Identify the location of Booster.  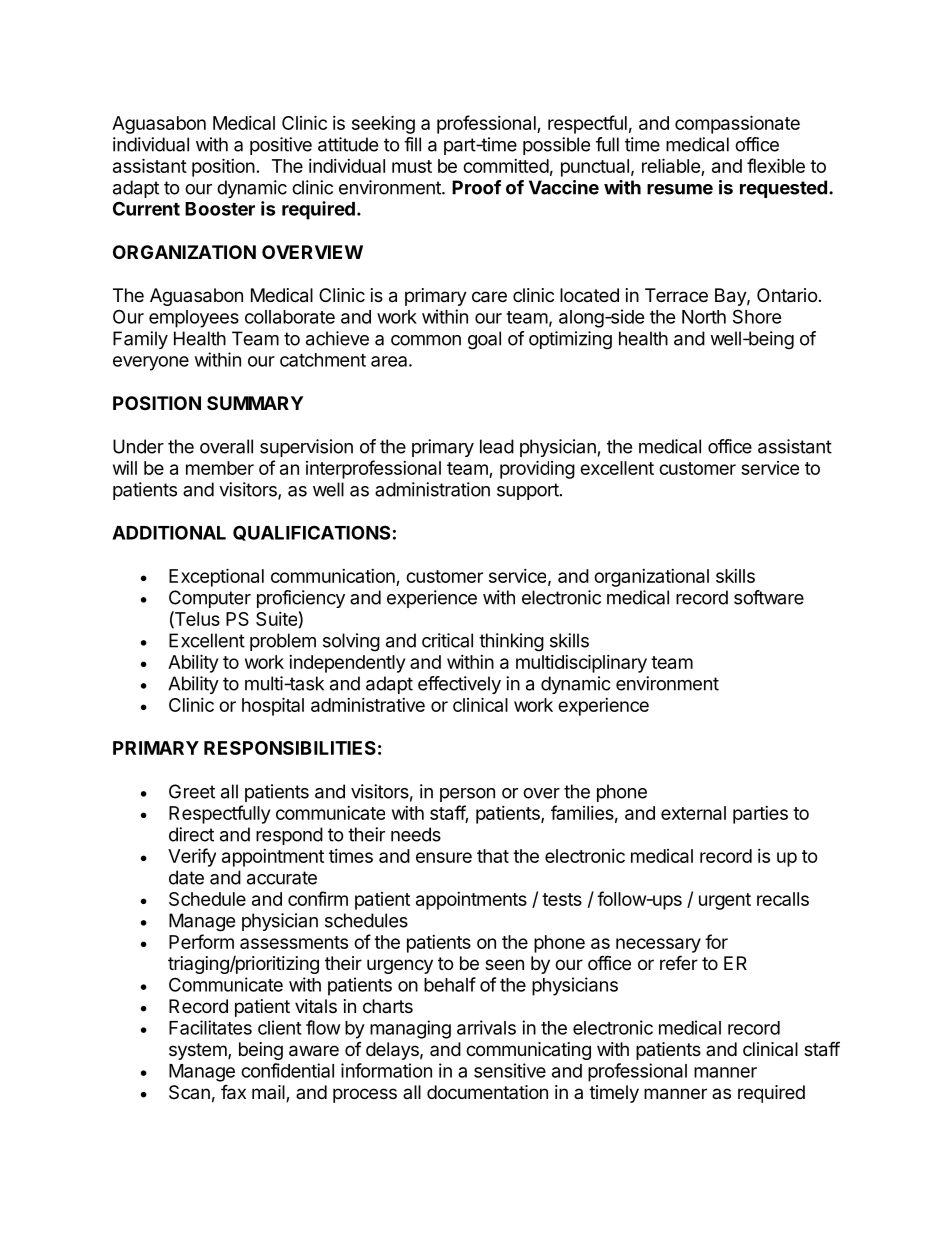
(220, 209).
